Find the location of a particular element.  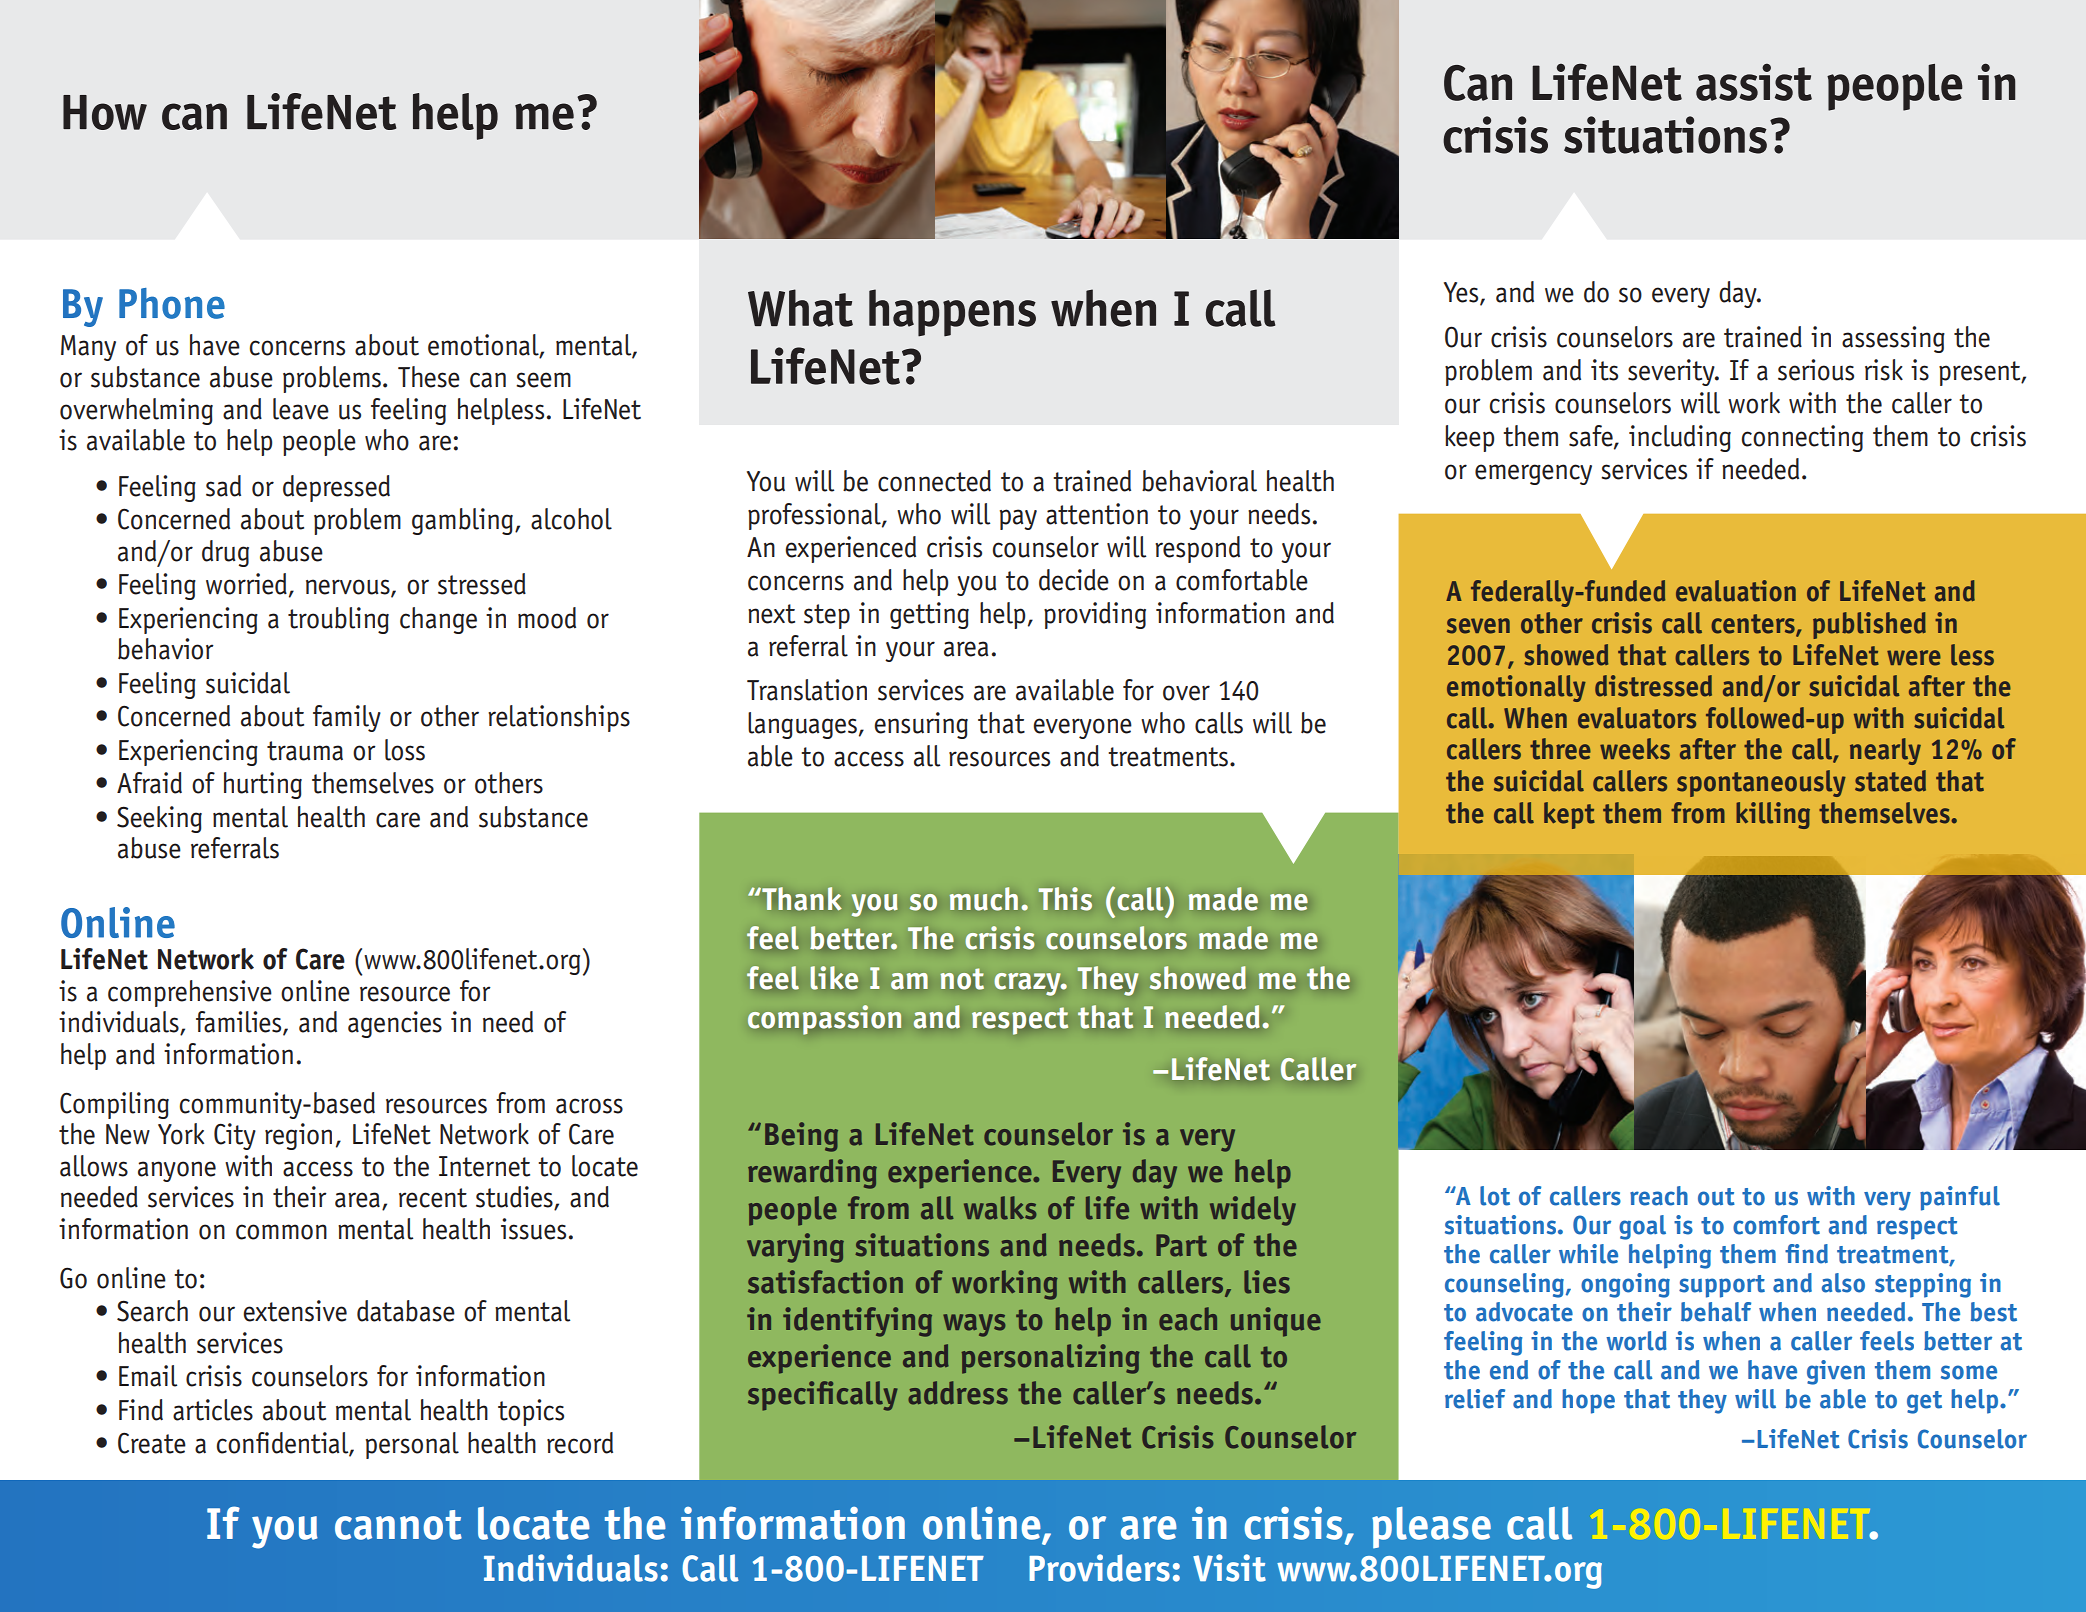

This is located at coordinates (1065, 899).
